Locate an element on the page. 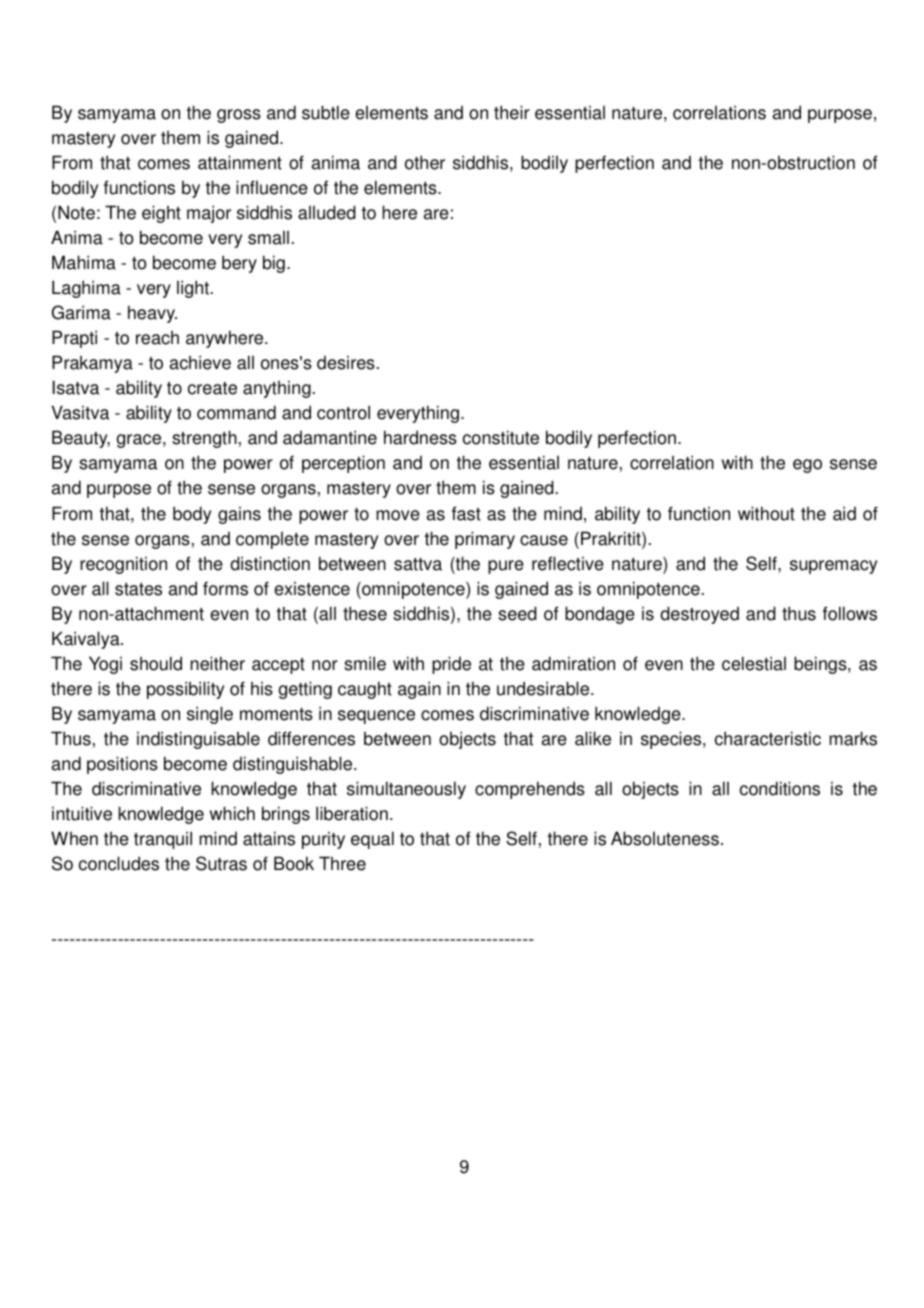  fast is located at coordinates (466, 513).
